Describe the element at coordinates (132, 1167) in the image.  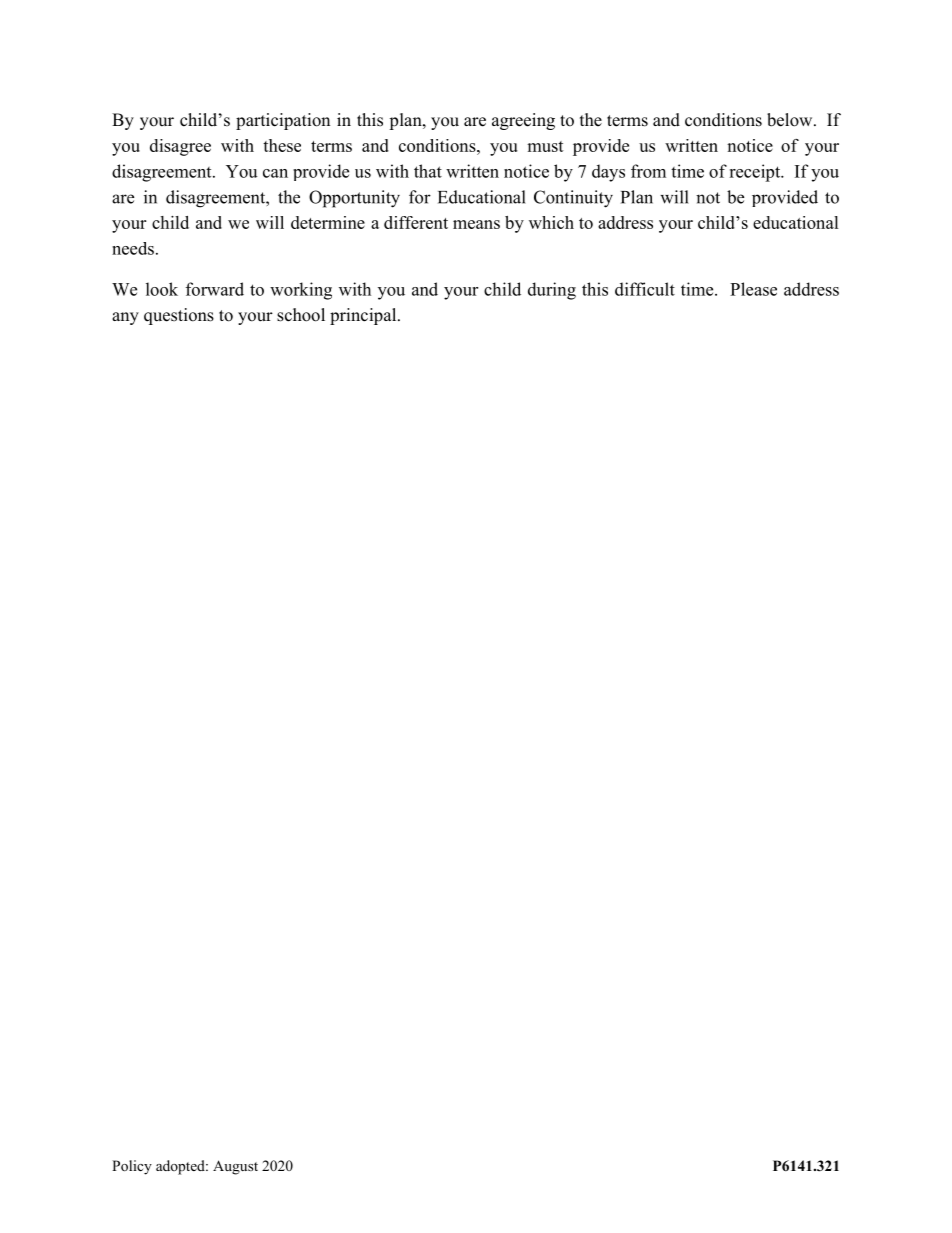
I see `Policy` at that location.
